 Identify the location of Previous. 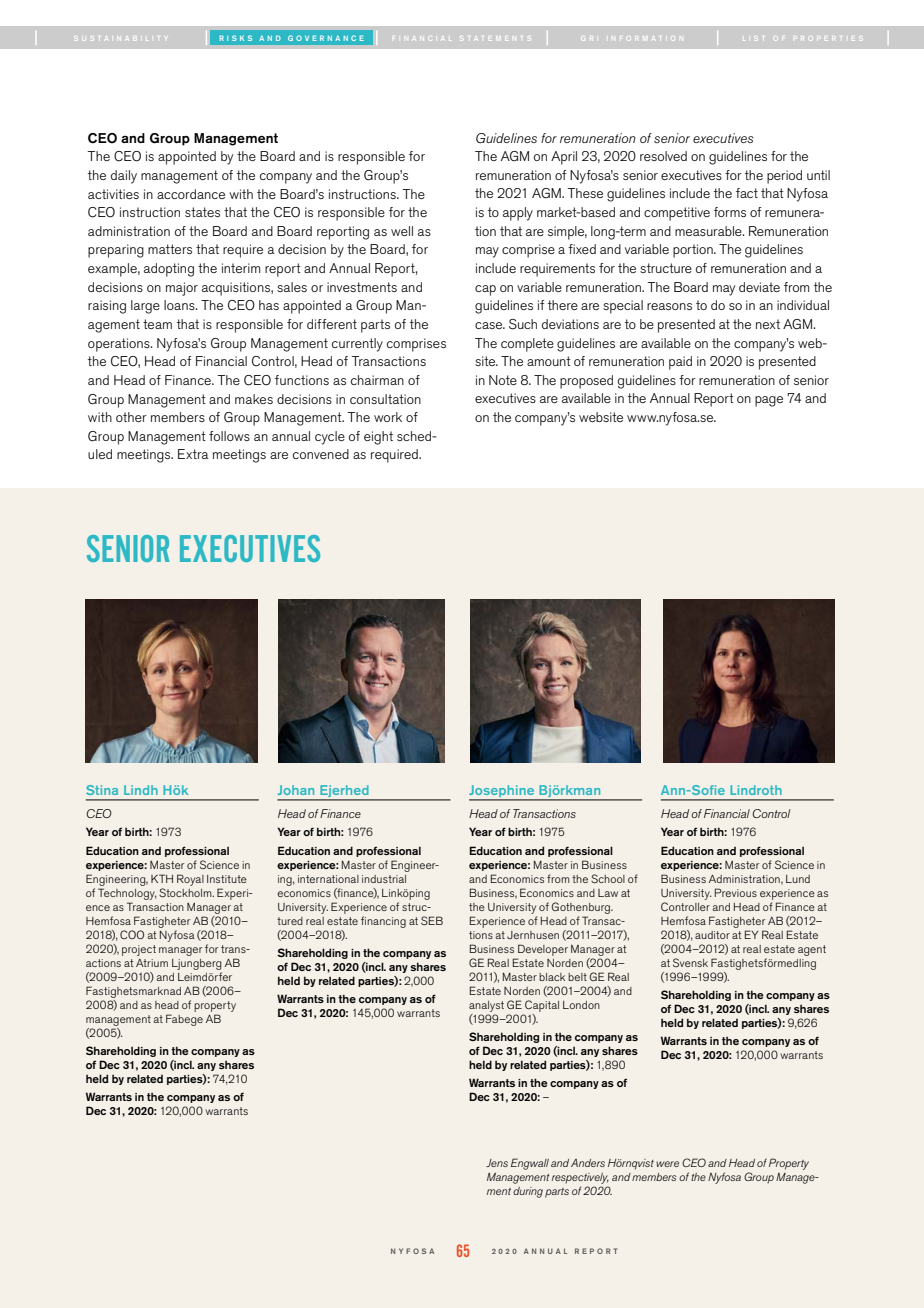
(736, 892).
